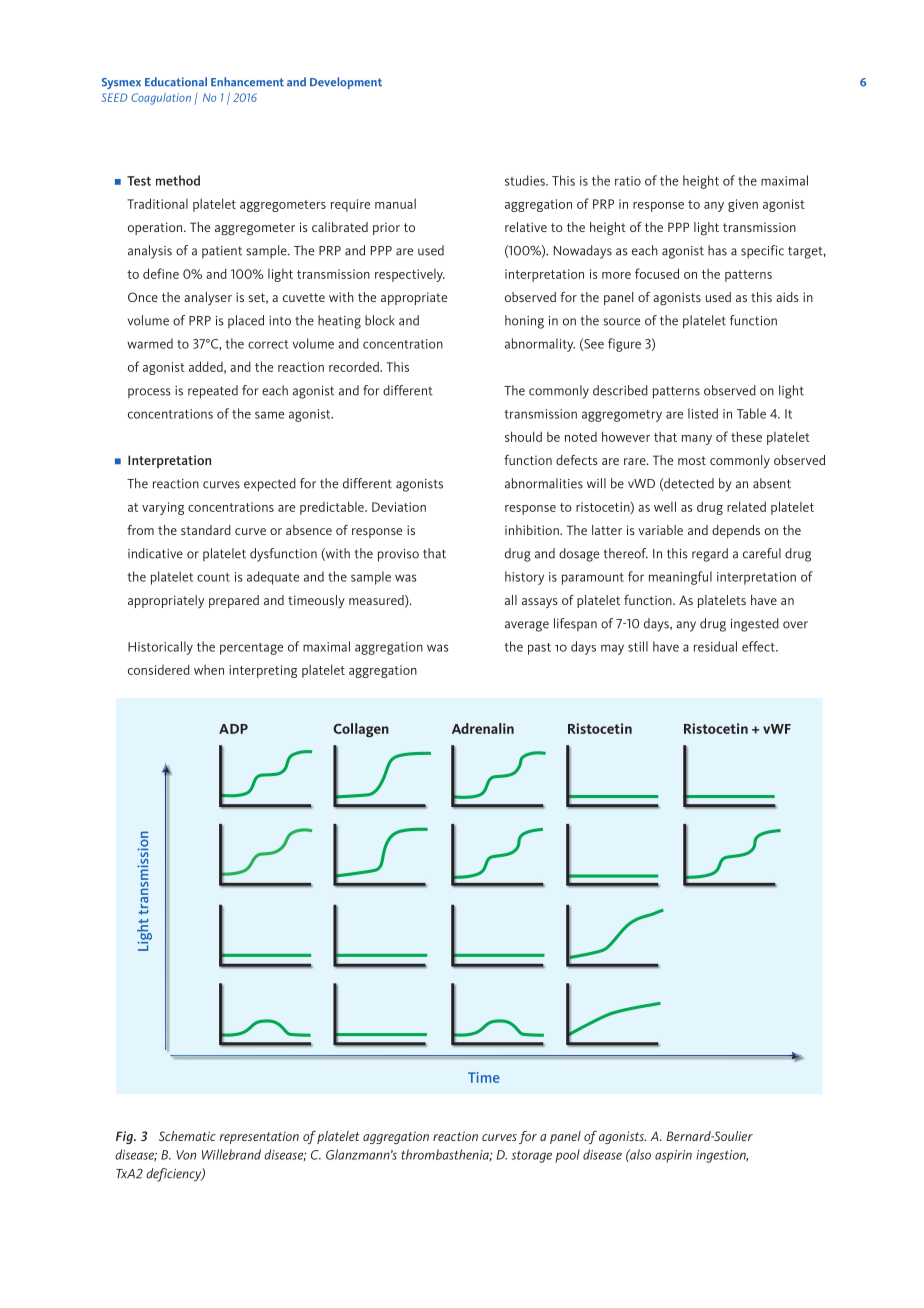  I want to click on storage, so click(531, 1157).
